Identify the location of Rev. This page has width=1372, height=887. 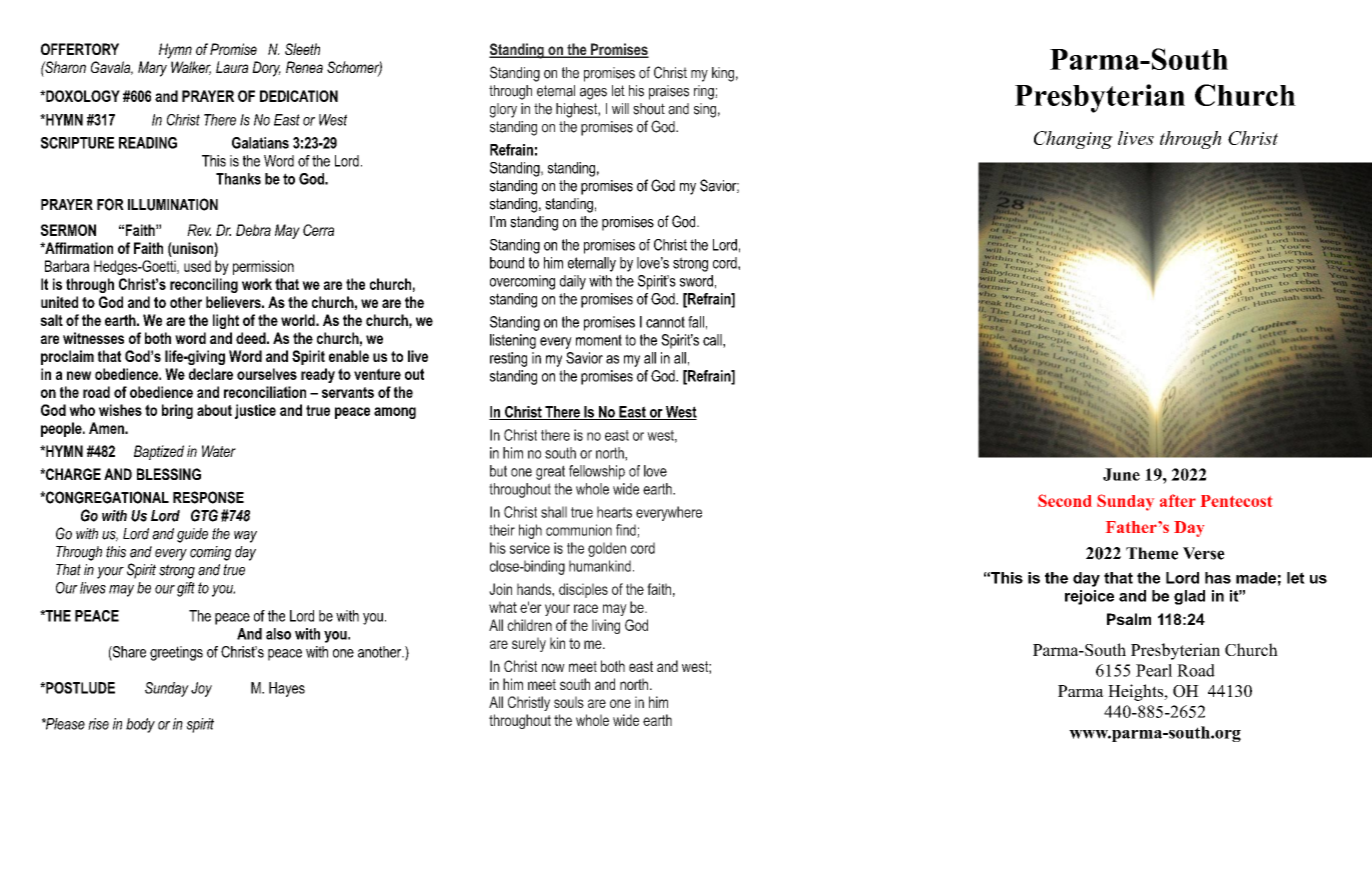
(199, 230).
